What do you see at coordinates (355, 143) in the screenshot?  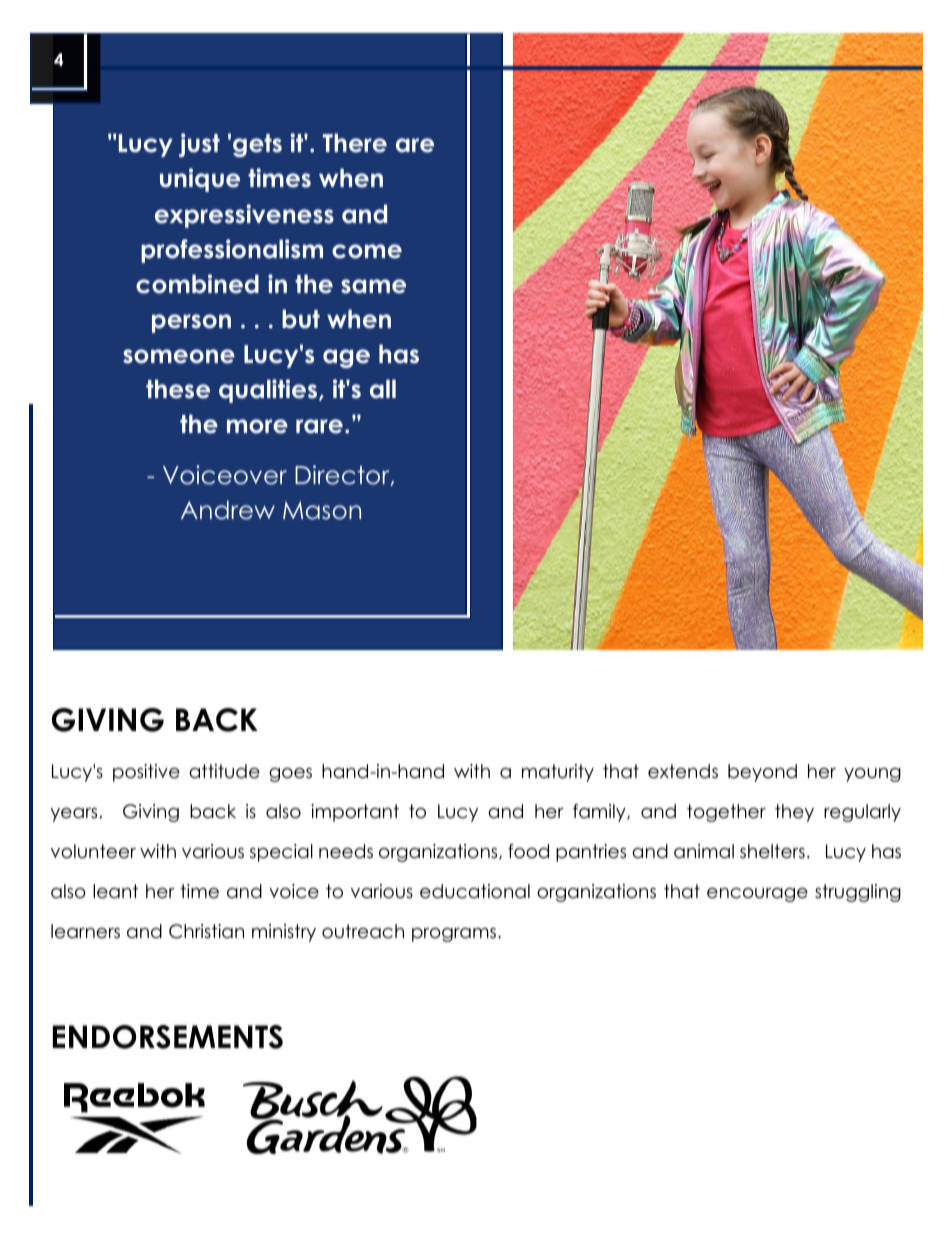 I see `There` at bounding box center [355, 143].
